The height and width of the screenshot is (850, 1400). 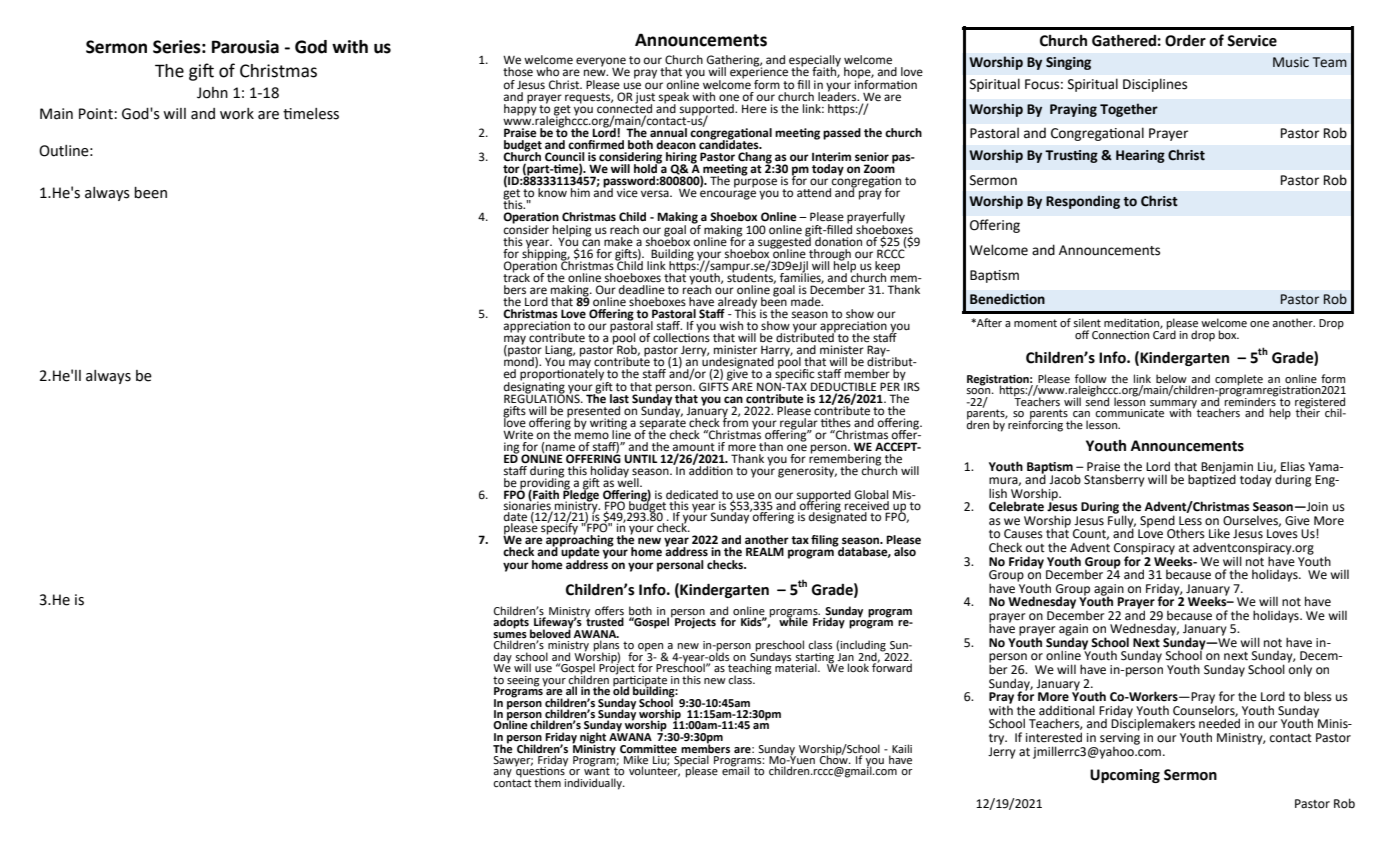 What do you see at coordinates (1174, 405) in the screenshot?
I see `summary` at bounding box center [1174, 405].
